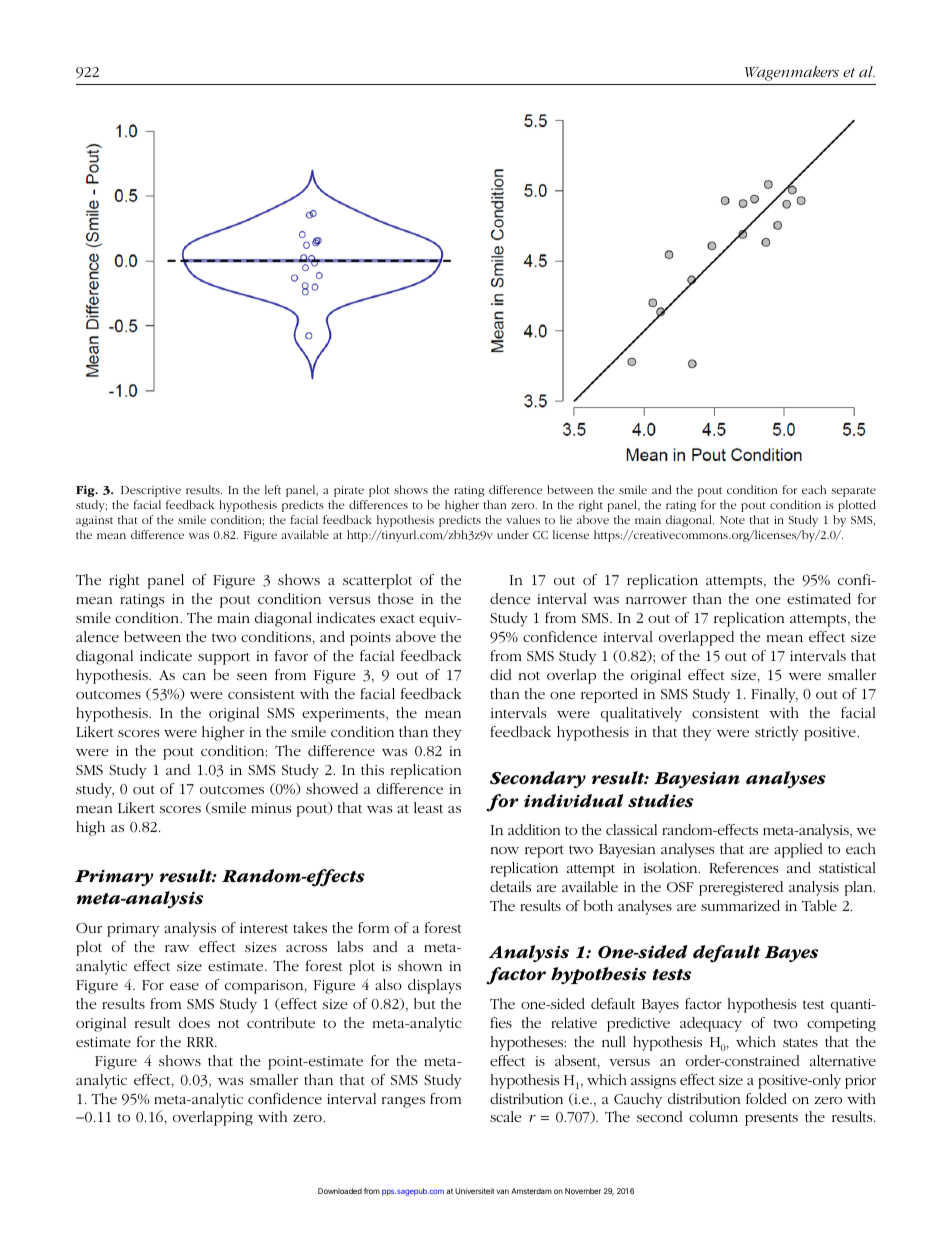 This page has height=1237, width=952. I want to click on presents, so click(771, 1120).
